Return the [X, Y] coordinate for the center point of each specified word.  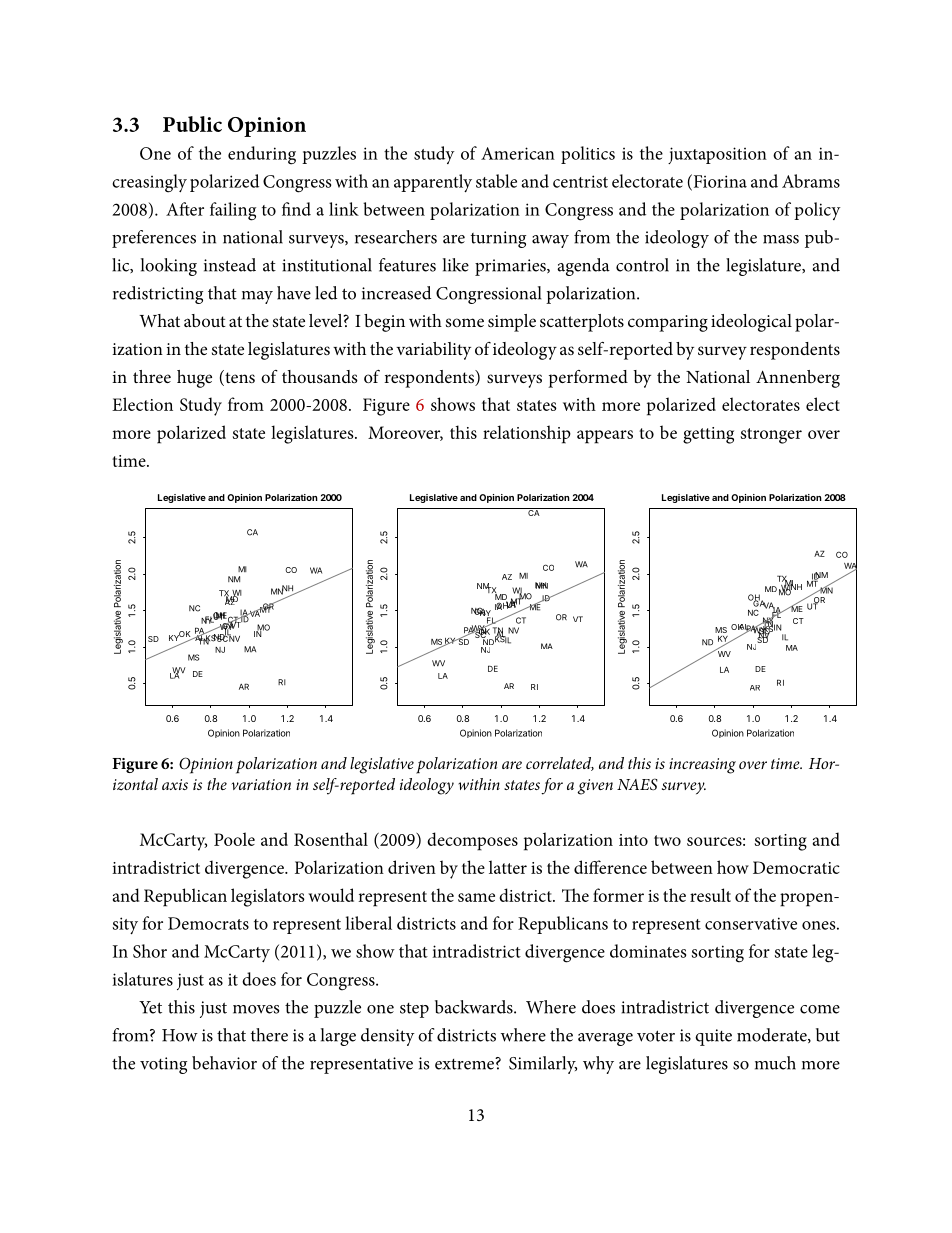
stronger [771, 436]
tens [239, 378]
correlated [560, 764]
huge [194, 379]
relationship [527, 434]
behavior [224, 1063]
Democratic [796, 867]
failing [233, 211]
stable [496, 181]
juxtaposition [717, 155]
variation [261, 784]
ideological [751, 323]
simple [512, 323]
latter [508, 867]
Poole [234, 839]
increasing [702, 766]
